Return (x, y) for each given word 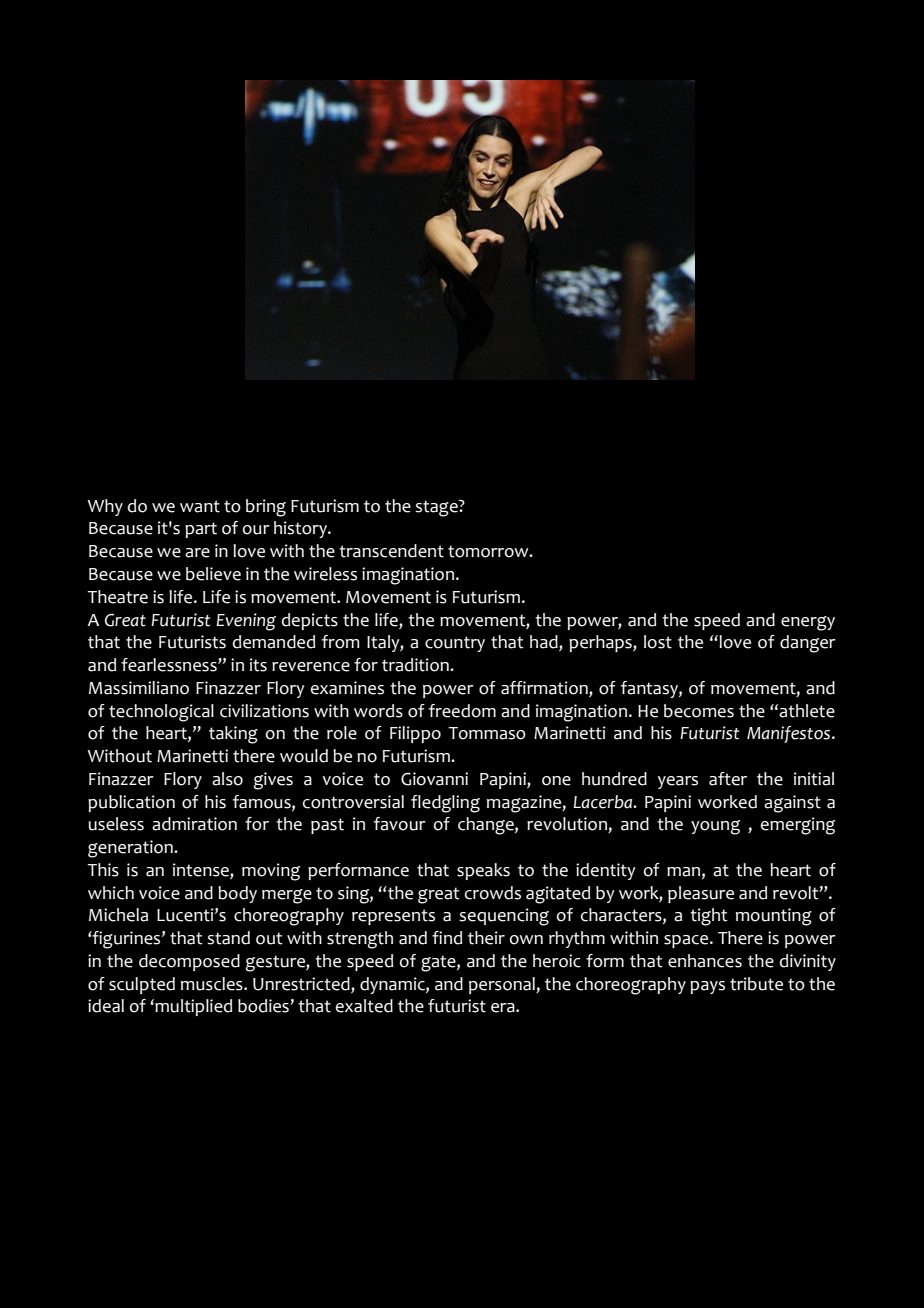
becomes (699, 711)
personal (503, 985)
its (258, 665)
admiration (194, 824)
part (201, 530)
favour (400, 824)
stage (437, 508)
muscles (213, 984)
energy (808, 623)
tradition (416, 665)
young (715, 827)
